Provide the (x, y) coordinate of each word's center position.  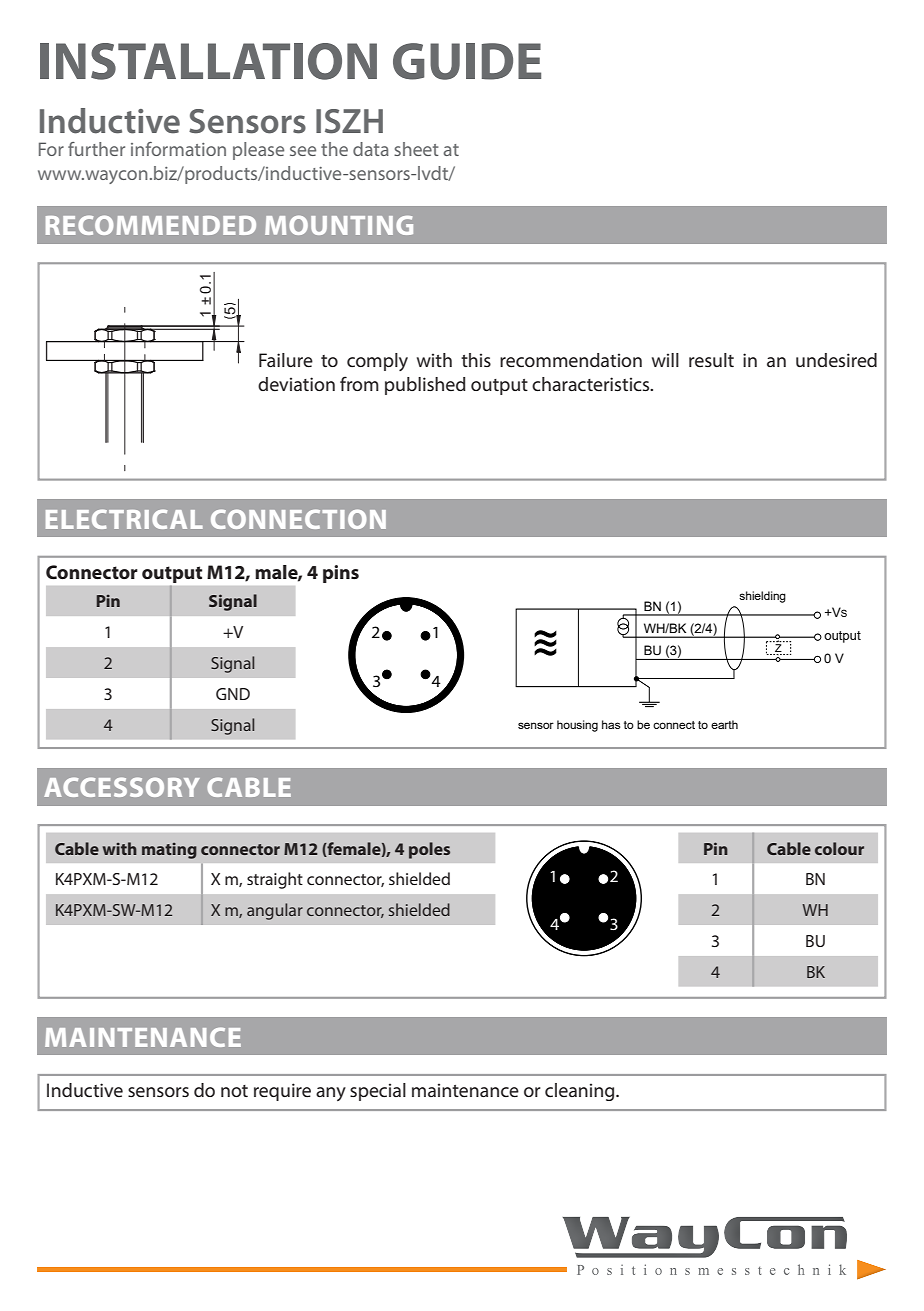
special (378, 1092)
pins (341, 574)
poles (429, 850)
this (476, 360)
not (234, 1091)
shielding (762, 597)
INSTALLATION (208, 61)
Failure (286, 360)
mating (169, 851)
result (711, 360)
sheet (416, 149)
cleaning (581, 1092)
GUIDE (467, 61)
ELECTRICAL (124, 519)
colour (839, 848)
